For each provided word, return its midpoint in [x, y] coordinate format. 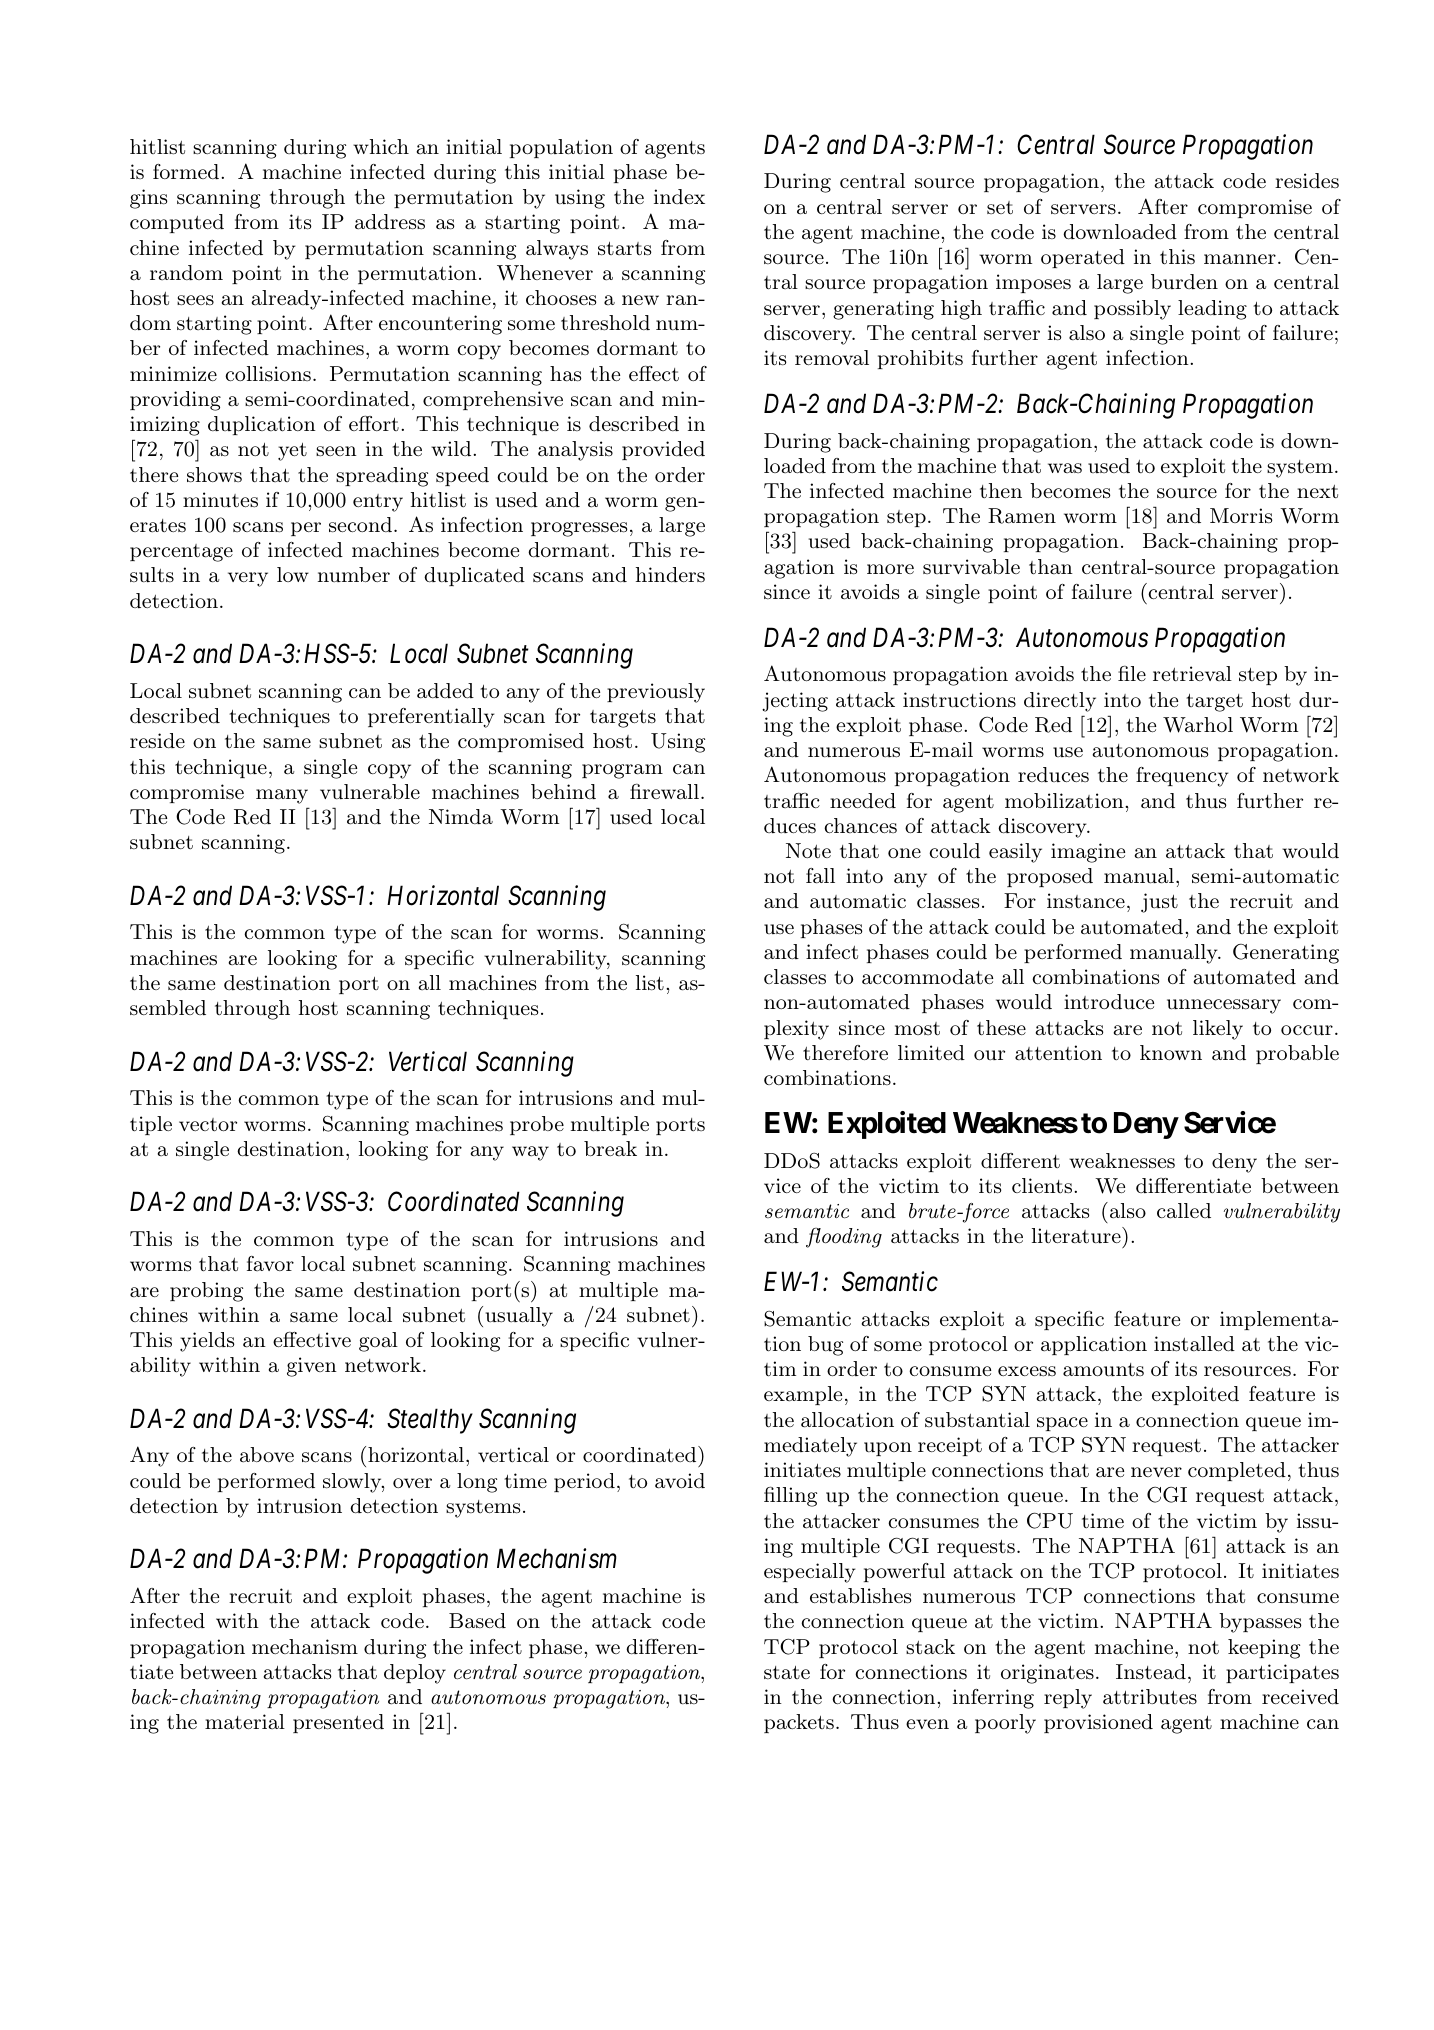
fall [820, 876]
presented [338, 1723]
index [679, 197]
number [354, 575]
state [787, 1672]
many [282, 796]
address [390, 222]
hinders [670, 575]
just [1159, 903]
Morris [1241, 516]
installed [1194, 1344]
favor [270, 1263]
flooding [844, 1238]
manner [1240, 259]
